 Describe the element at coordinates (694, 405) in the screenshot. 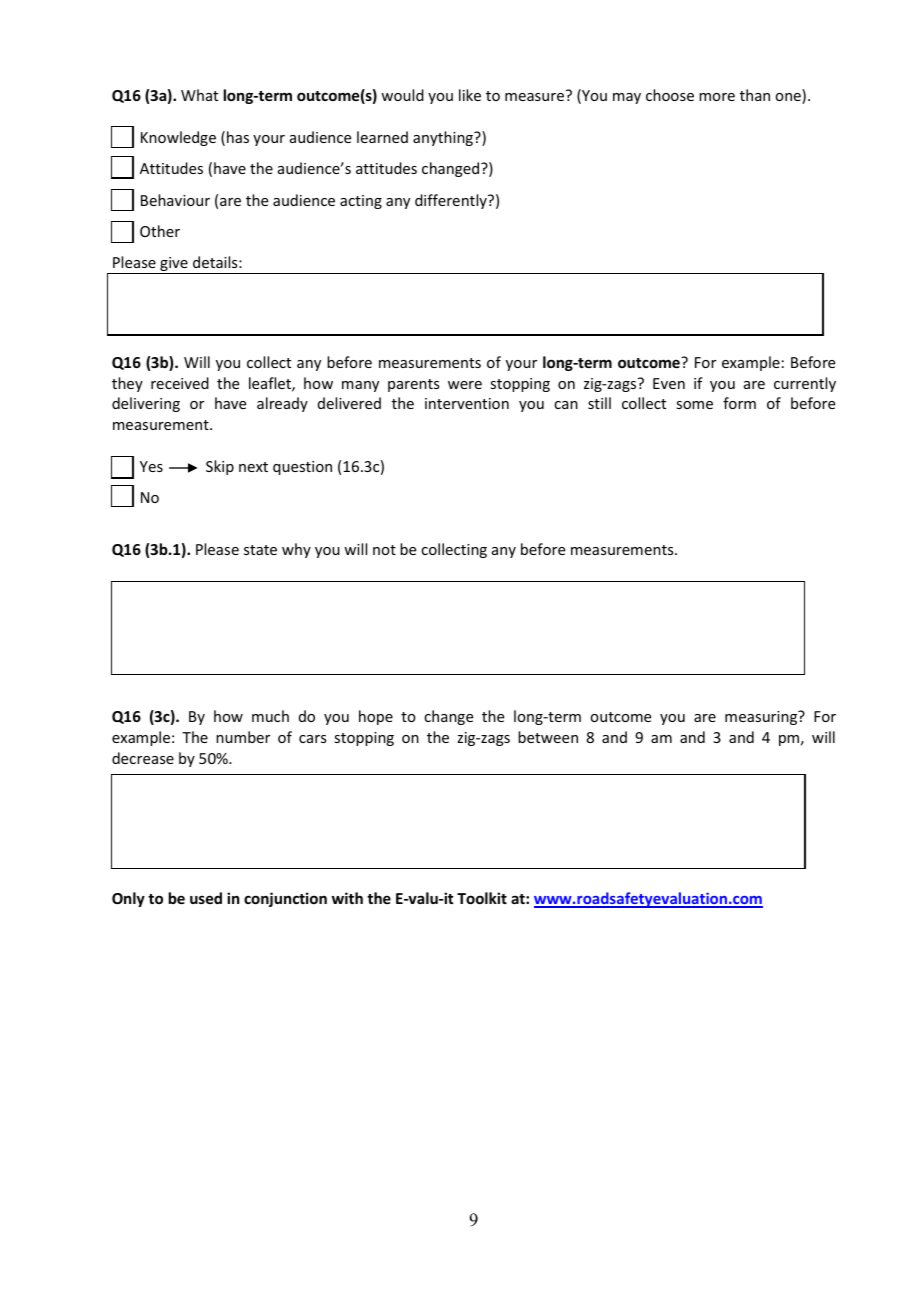

I see `some` at that location.
